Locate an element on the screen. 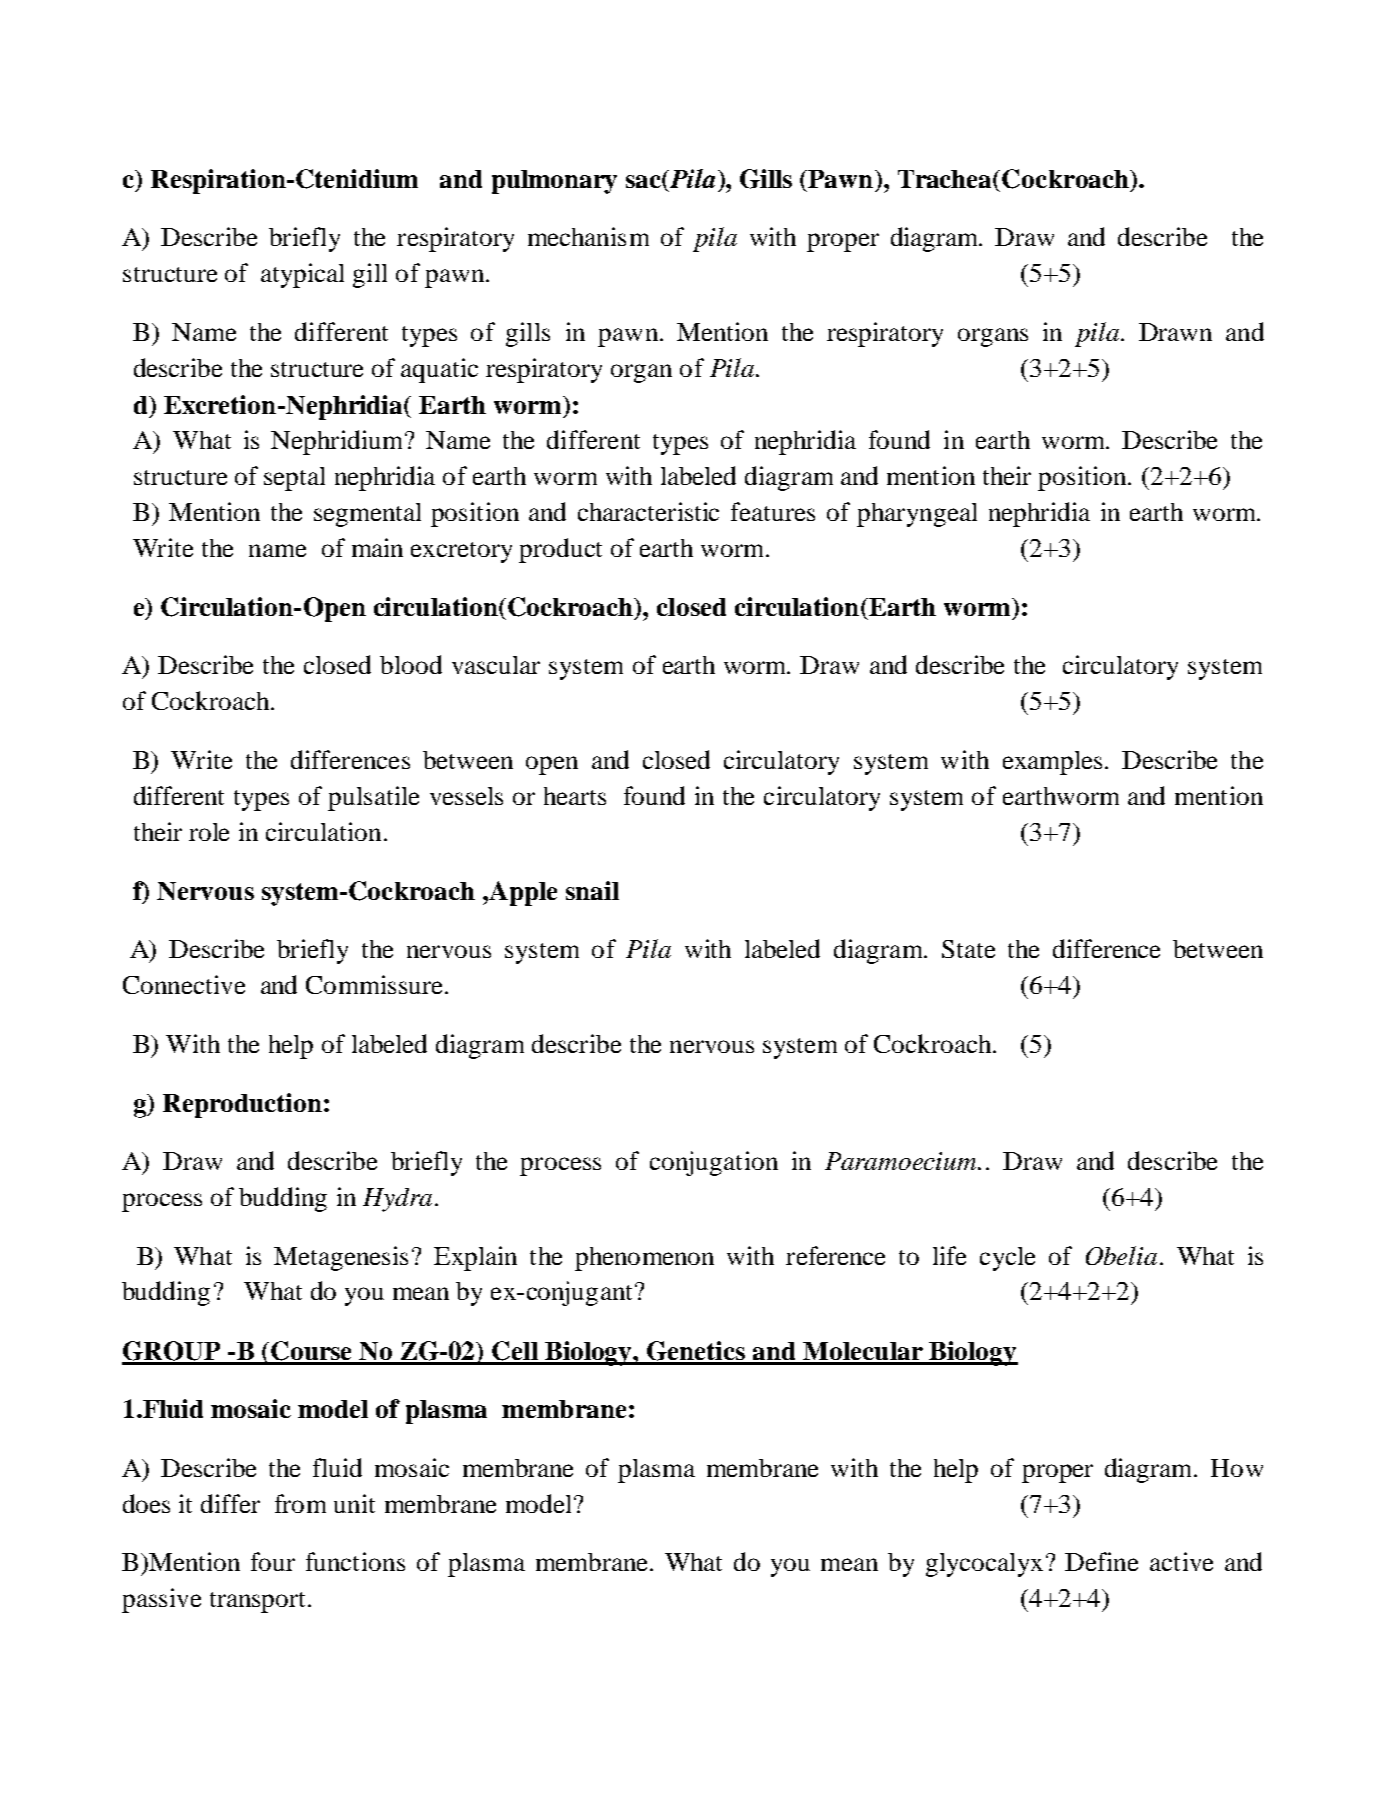  conjugation is located at coordinates (714, 1163).
